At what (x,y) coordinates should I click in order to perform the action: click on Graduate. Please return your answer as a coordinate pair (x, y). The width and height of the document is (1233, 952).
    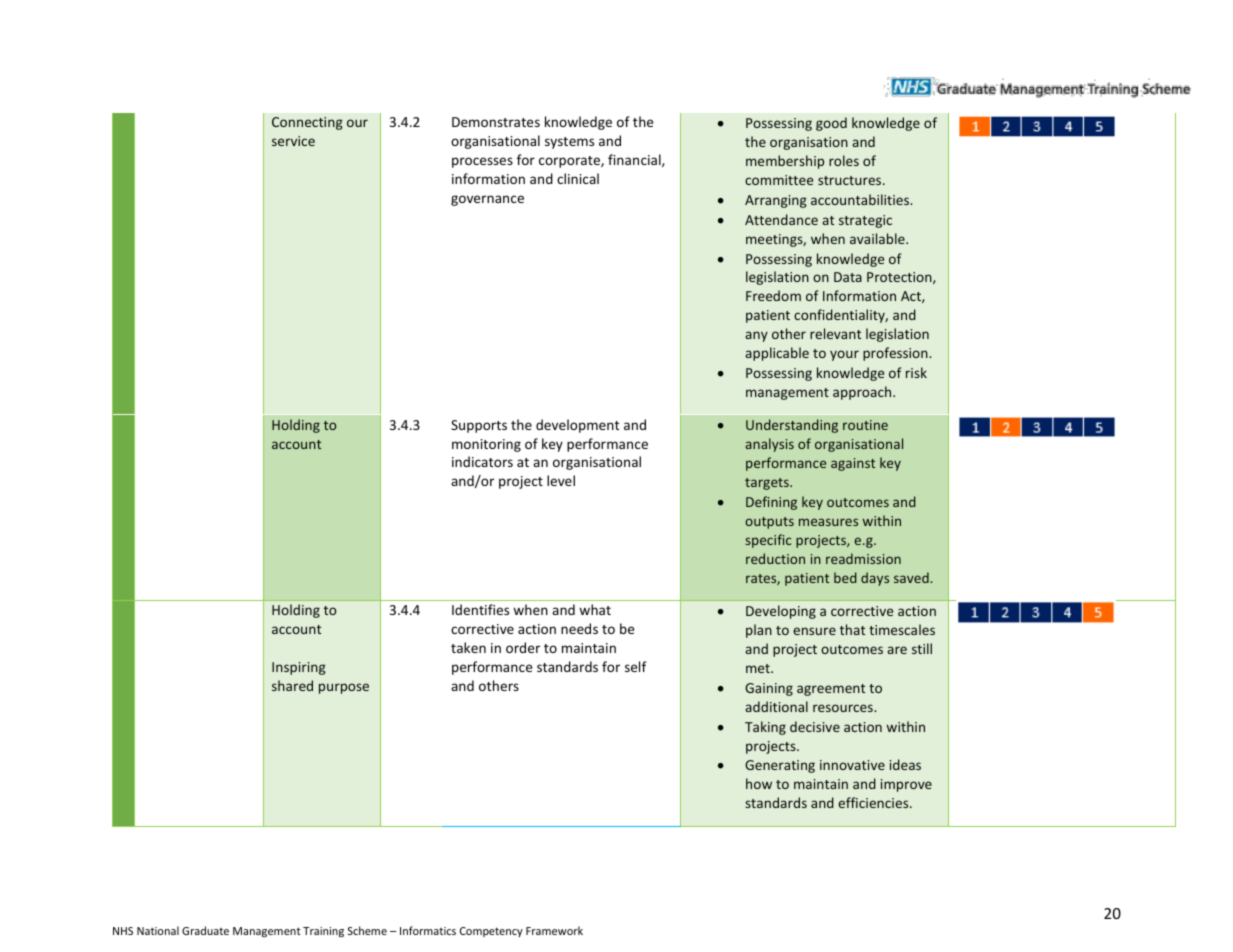
    Looking at the image, I should click on (205, 930).
